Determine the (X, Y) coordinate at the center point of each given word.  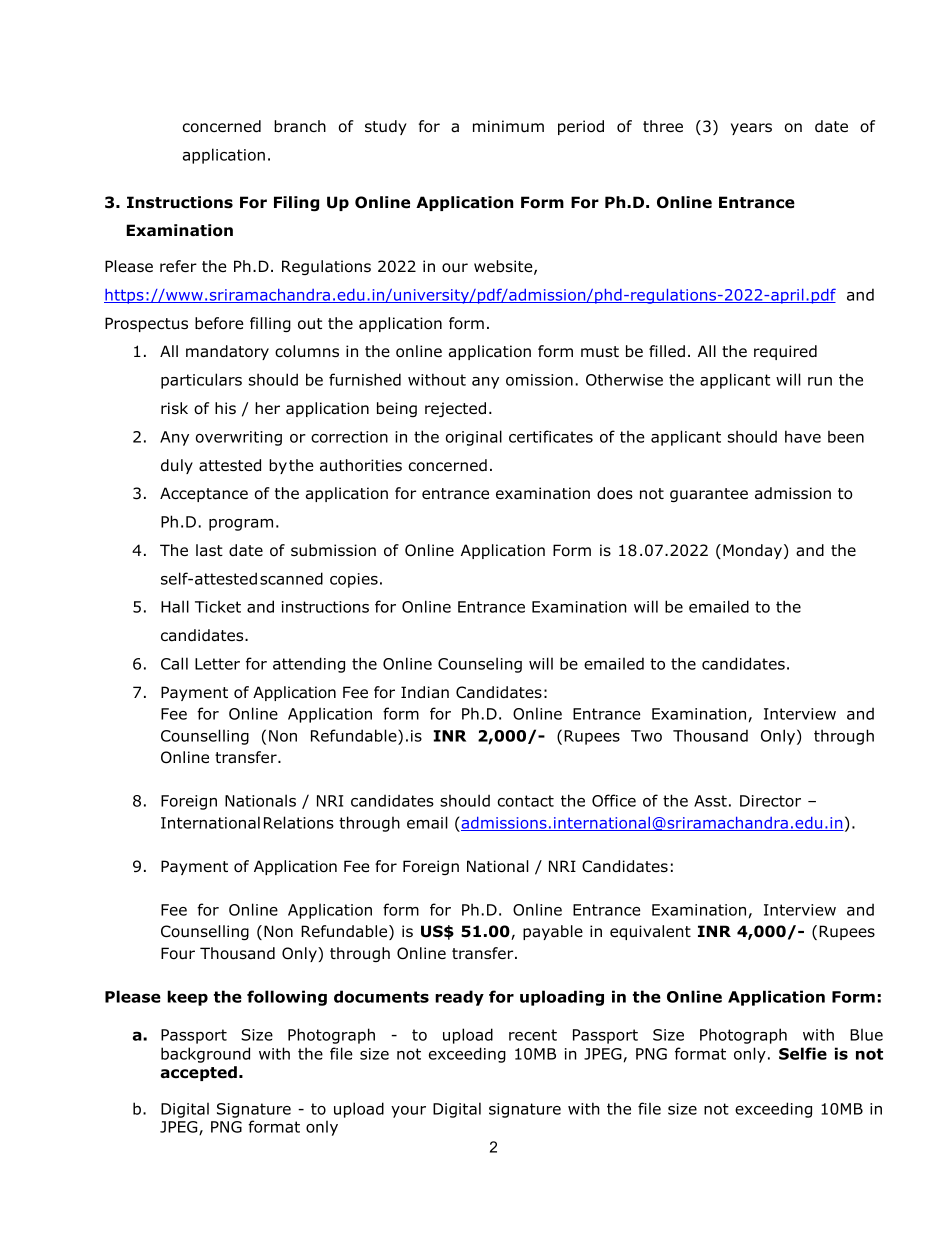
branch (300, 126)
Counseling (480, 665)
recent (533, 1035)
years (751, 129)
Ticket (218, 606)
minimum (508, 126)
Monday (754, 551)
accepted (198, 1073)
